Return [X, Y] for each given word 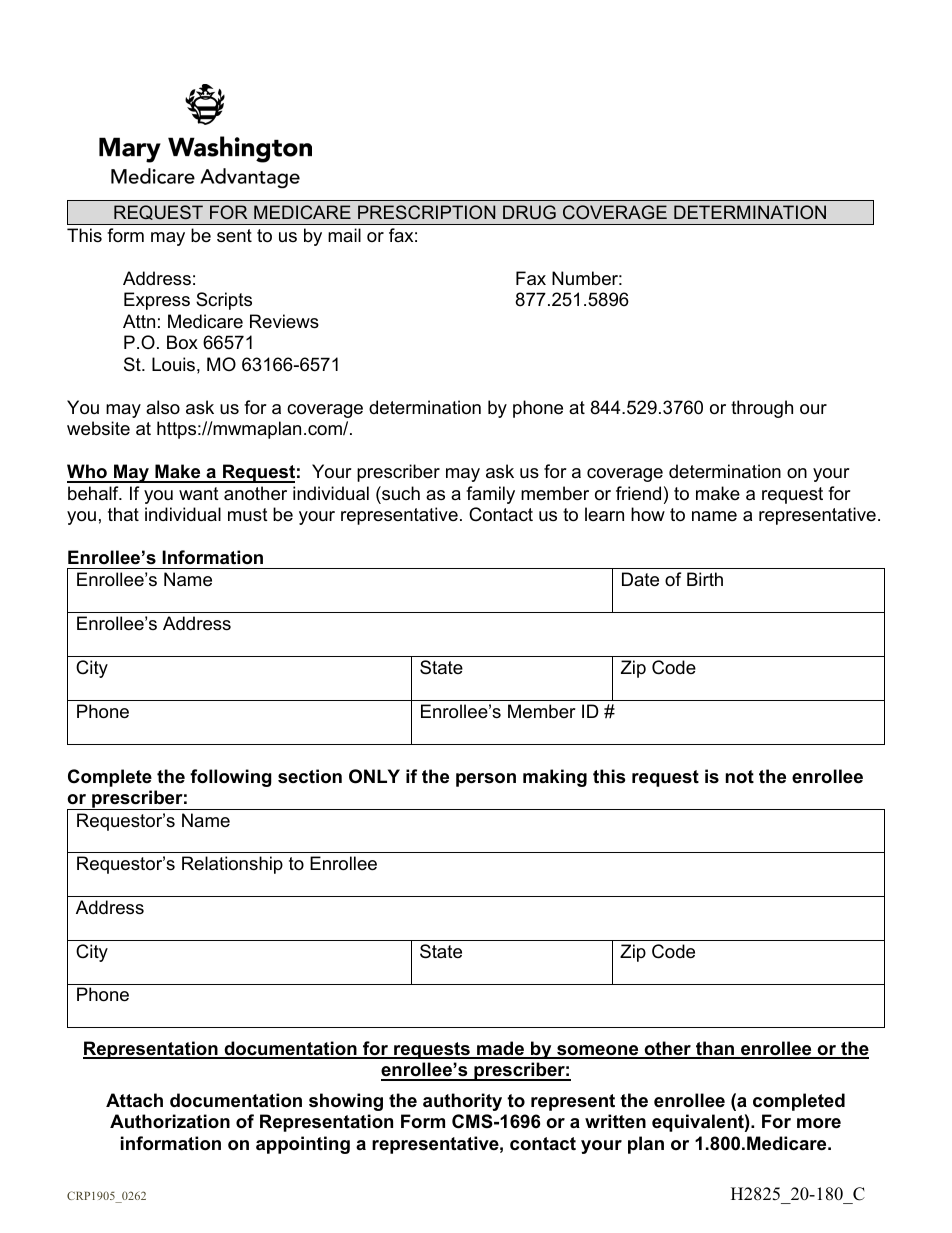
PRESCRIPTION [426, 212]
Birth [705, 579]
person [486, 780]
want [199, 494]
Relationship [232, 865]
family [490, 495]
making [555, 778]
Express [157, 301]
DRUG [529, 212]
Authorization [170, 1121]
